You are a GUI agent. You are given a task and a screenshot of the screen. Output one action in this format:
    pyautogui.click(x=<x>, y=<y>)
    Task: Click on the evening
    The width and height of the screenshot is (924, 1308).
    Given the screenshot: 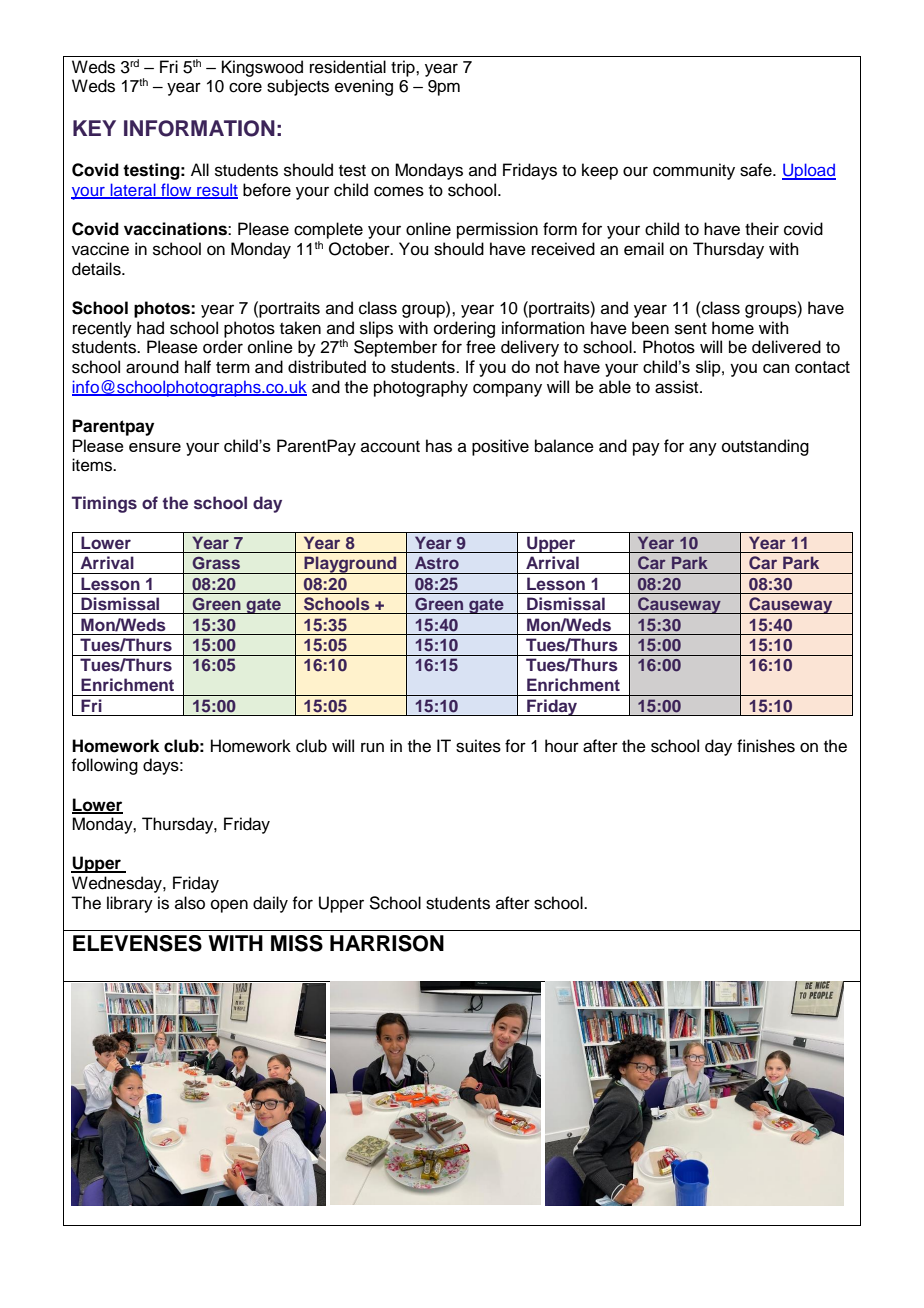 What is the action you would take?
    pyautogui.click(x=364, y=87)
